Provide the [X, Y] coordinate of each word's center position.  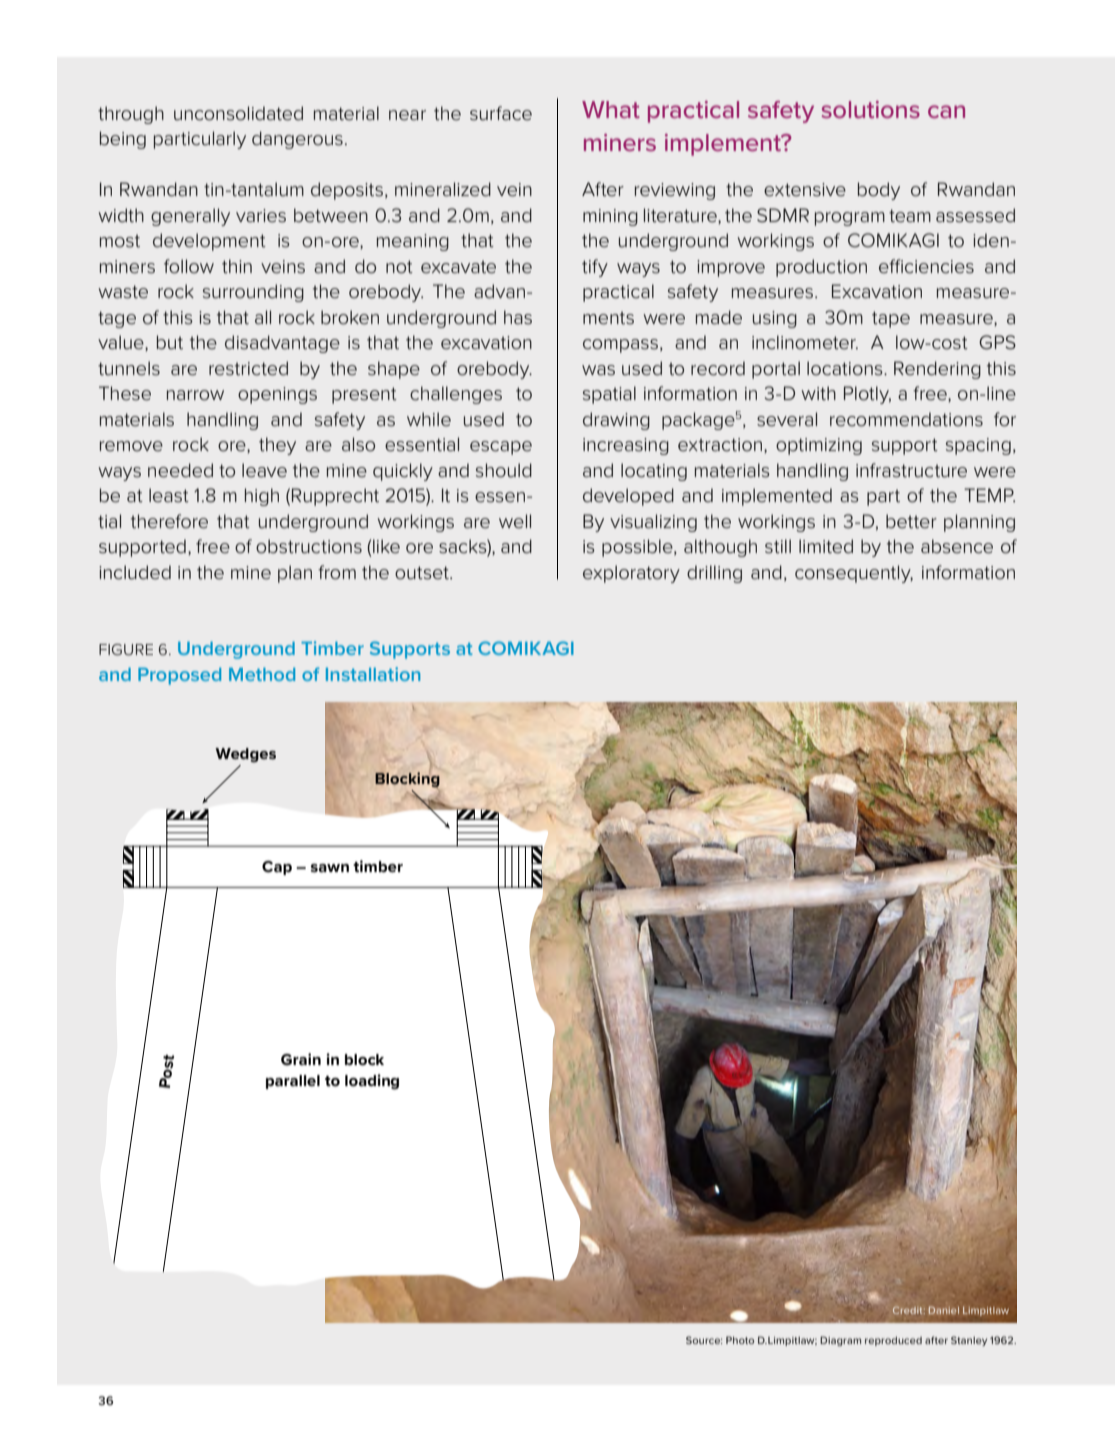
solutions [870, 109]
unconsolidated [238, 113]
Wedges [245, 755]
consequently [854, 574]
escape [501, 448]
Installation [373, 674]
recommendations [906, 419]
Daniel [943, 1310]
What [611, 109]
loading [372, 1082]
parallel [293, 1082]
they [277, 446]
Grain [301, 1059]
